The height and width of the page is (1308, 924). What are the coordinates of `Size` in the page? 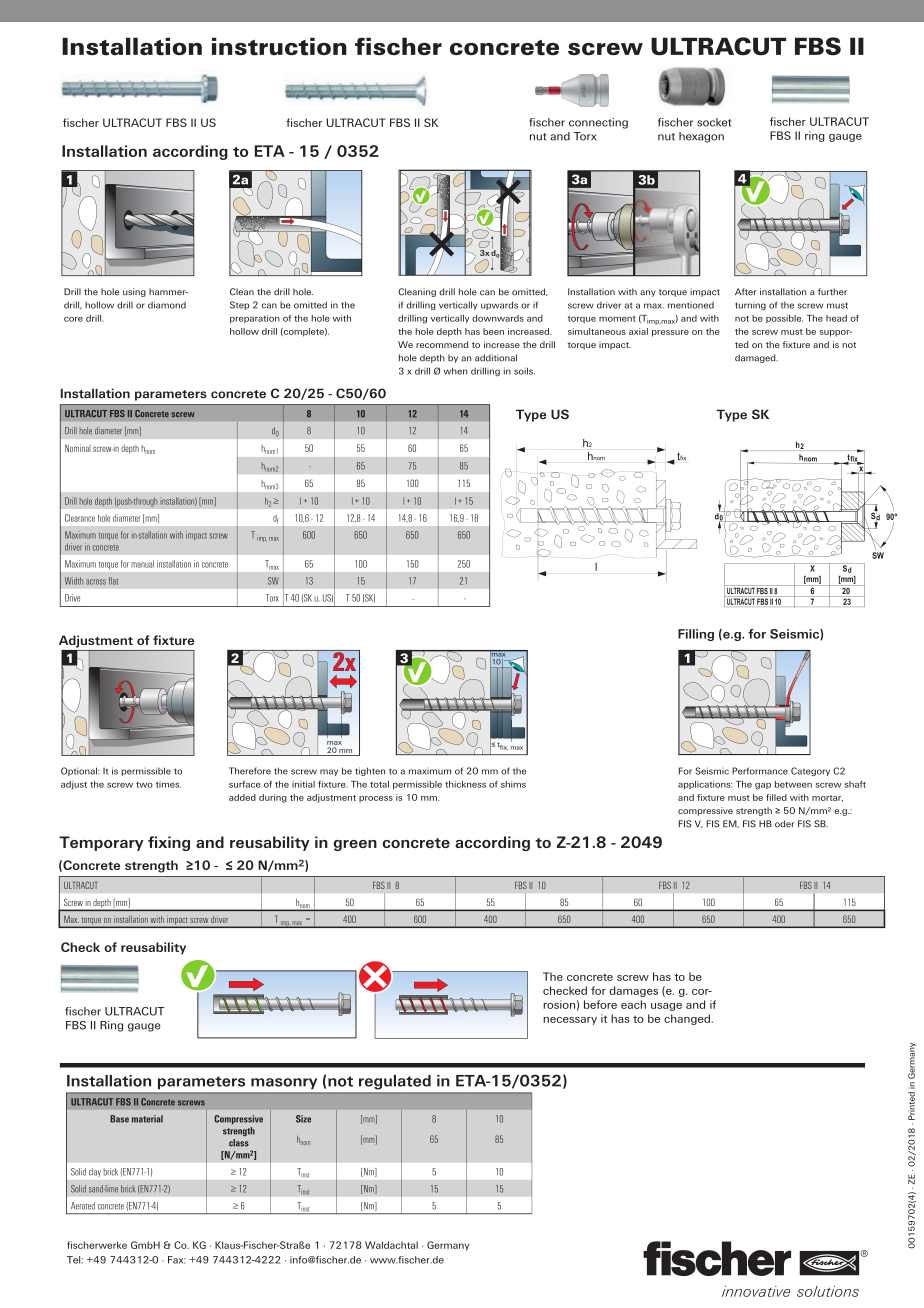 It's located at (303, 1119).
